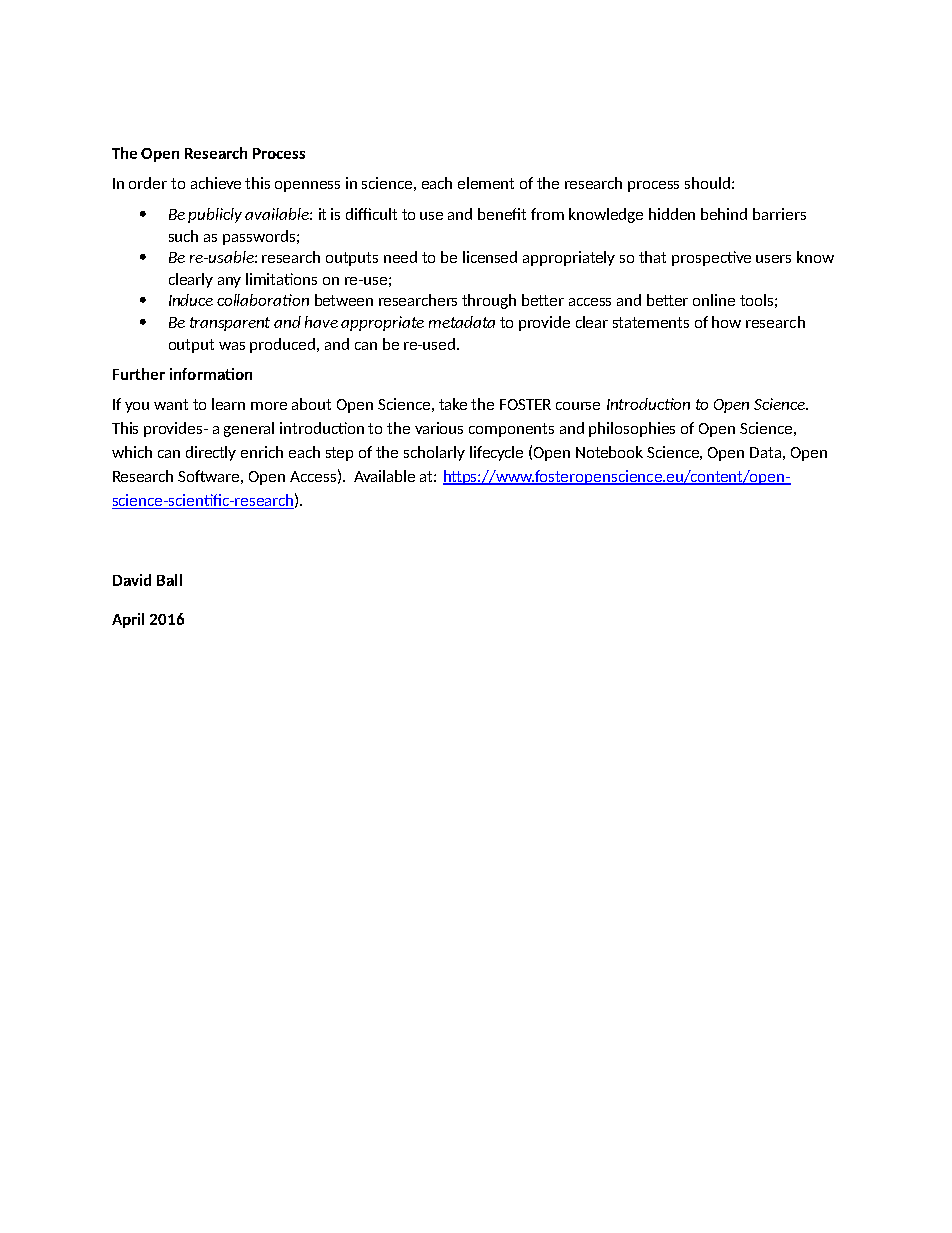 This screenshot has height=1233, width=952. What do you see at coordinates (724, 214) in the screenshot?
I see `behind` at bounding box center [724, 214].
